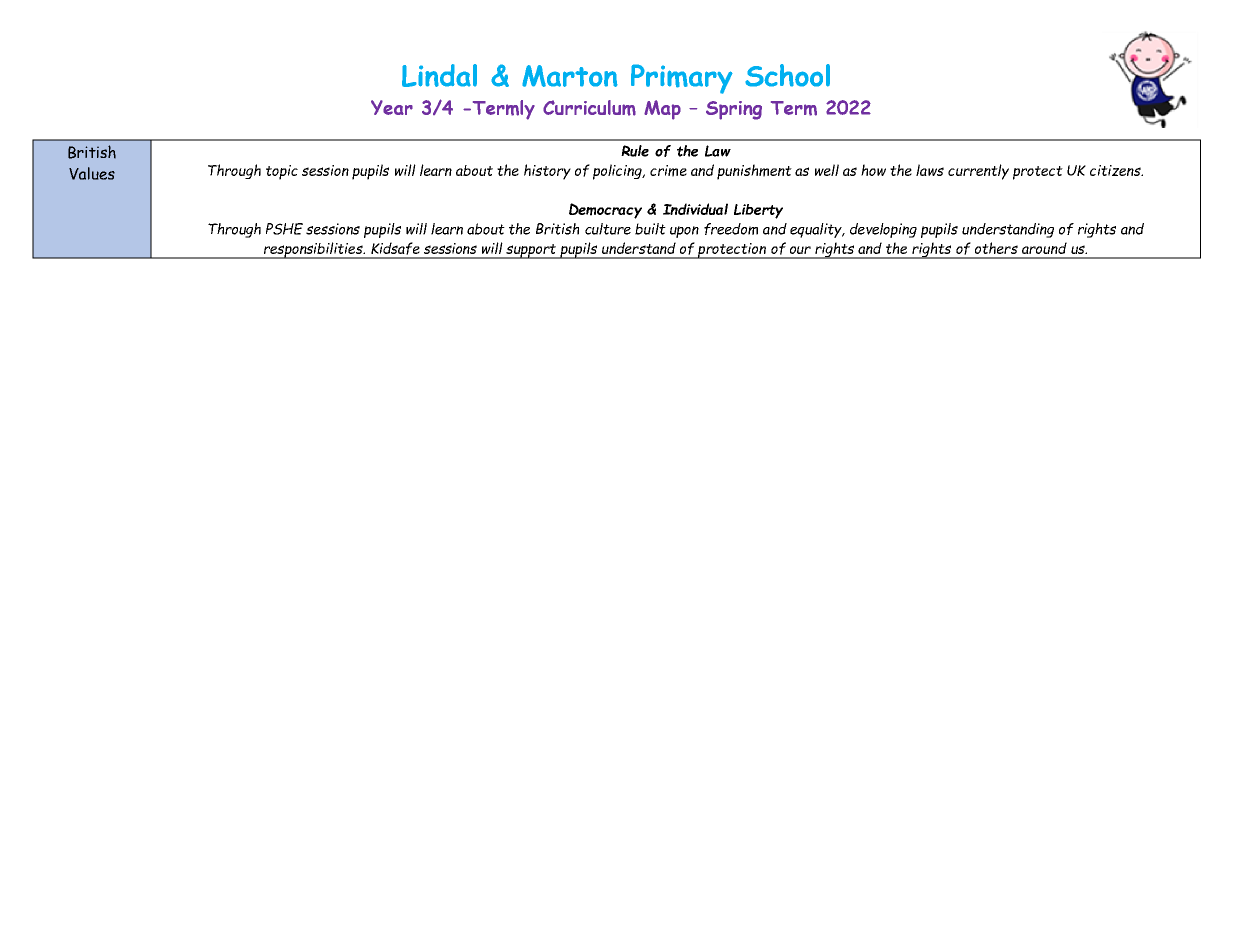  What do you see at coordinates (570, 76) in the screenshot?
I see `Marton` at bounding box center [570, 76].
